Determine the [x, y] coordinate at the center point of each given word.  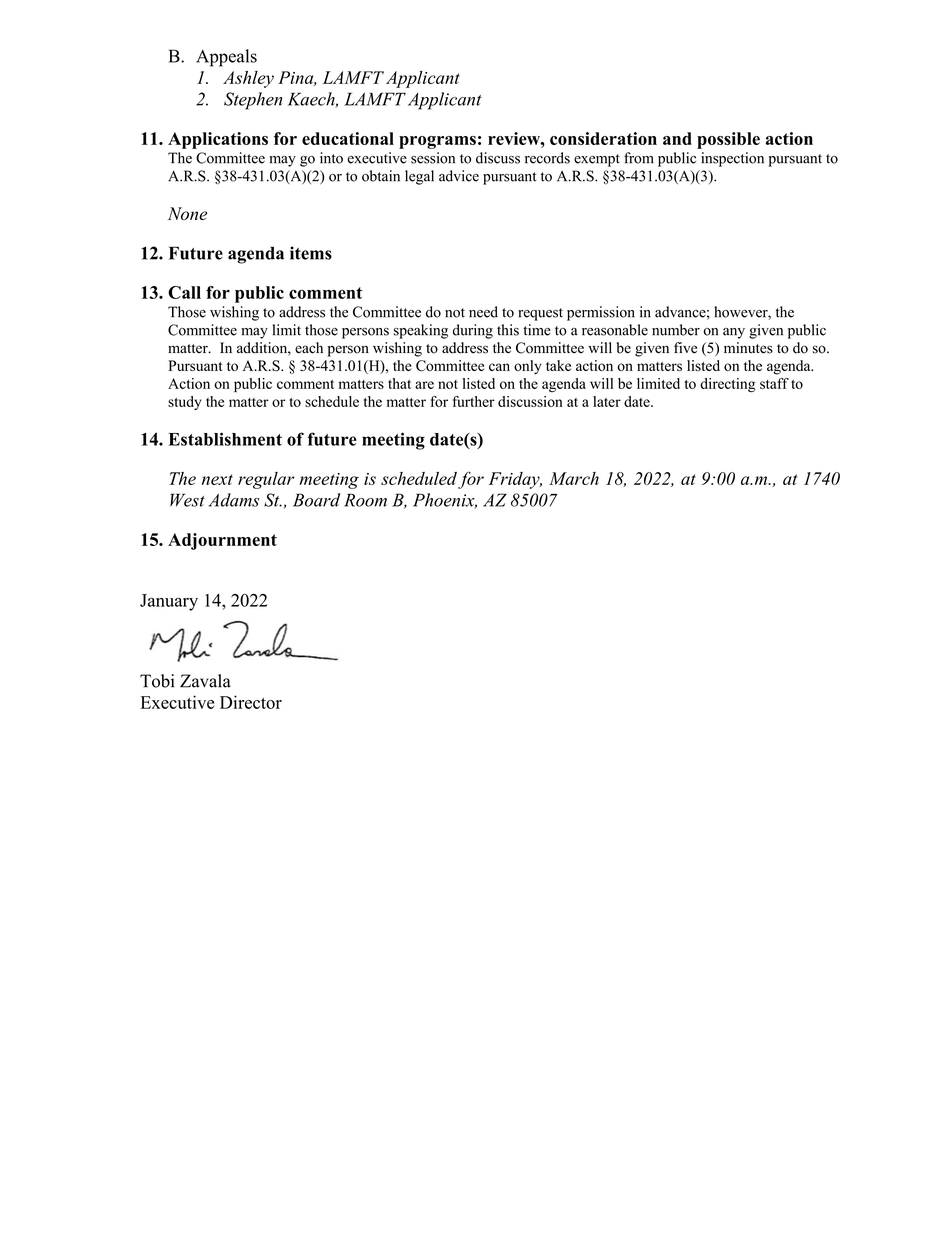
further [474, 401]
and [677, 138]
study [184, 403]
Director [251, 702]
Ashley [248, 79]
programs [437, 142]
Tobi [157, 681]
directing [728, 385]
